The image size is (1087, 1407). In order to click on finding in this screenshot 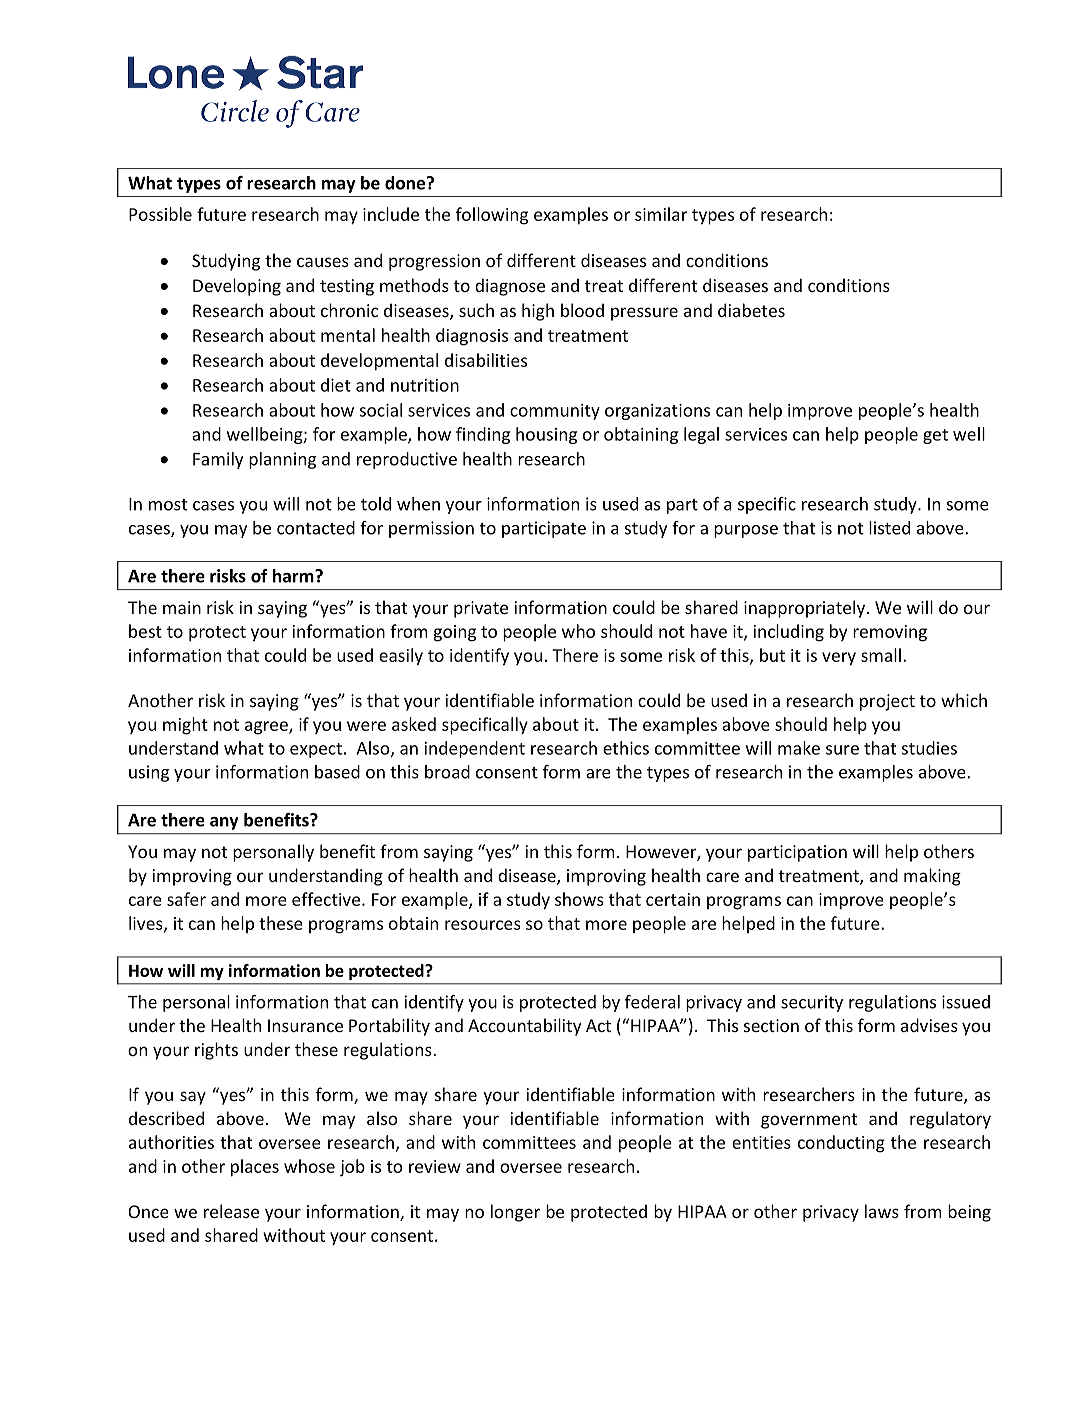, I will do `click(483, 435)`.
